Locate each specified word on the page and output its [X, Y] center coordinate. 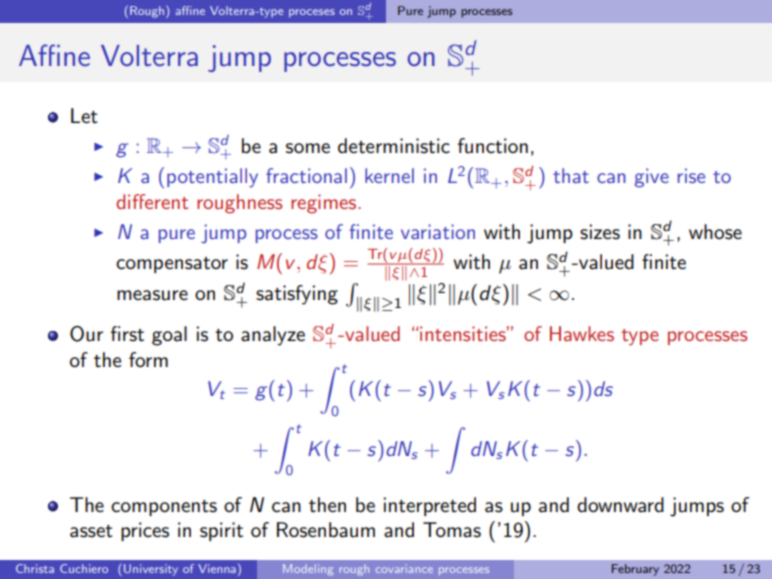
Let [84, 116]
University [151, 570]
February [635, 570]
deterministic [394, 146]
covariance [404, 568]
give [651, 178]
